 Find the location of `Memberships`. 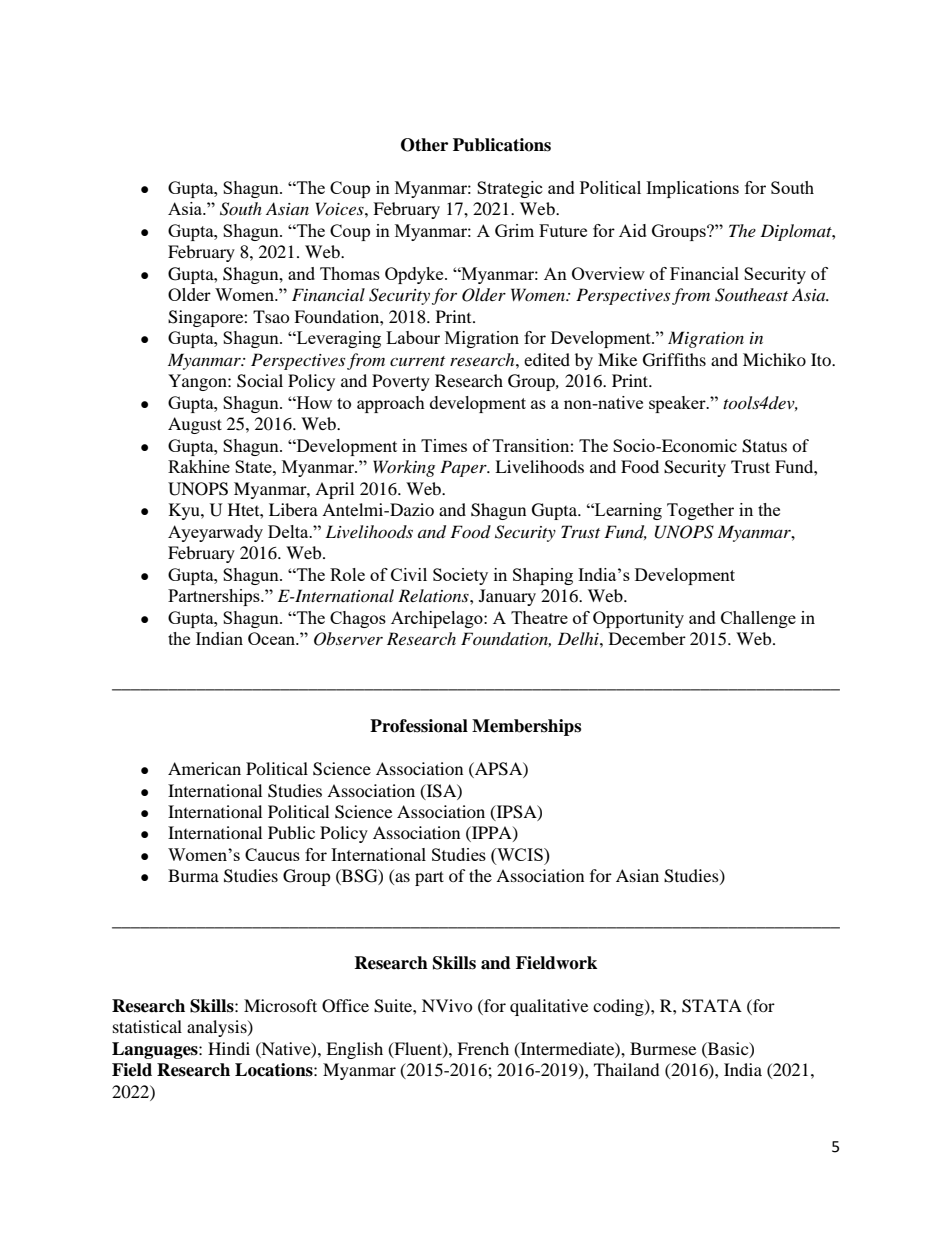

Memberships is located at coordinates (526, 727).
